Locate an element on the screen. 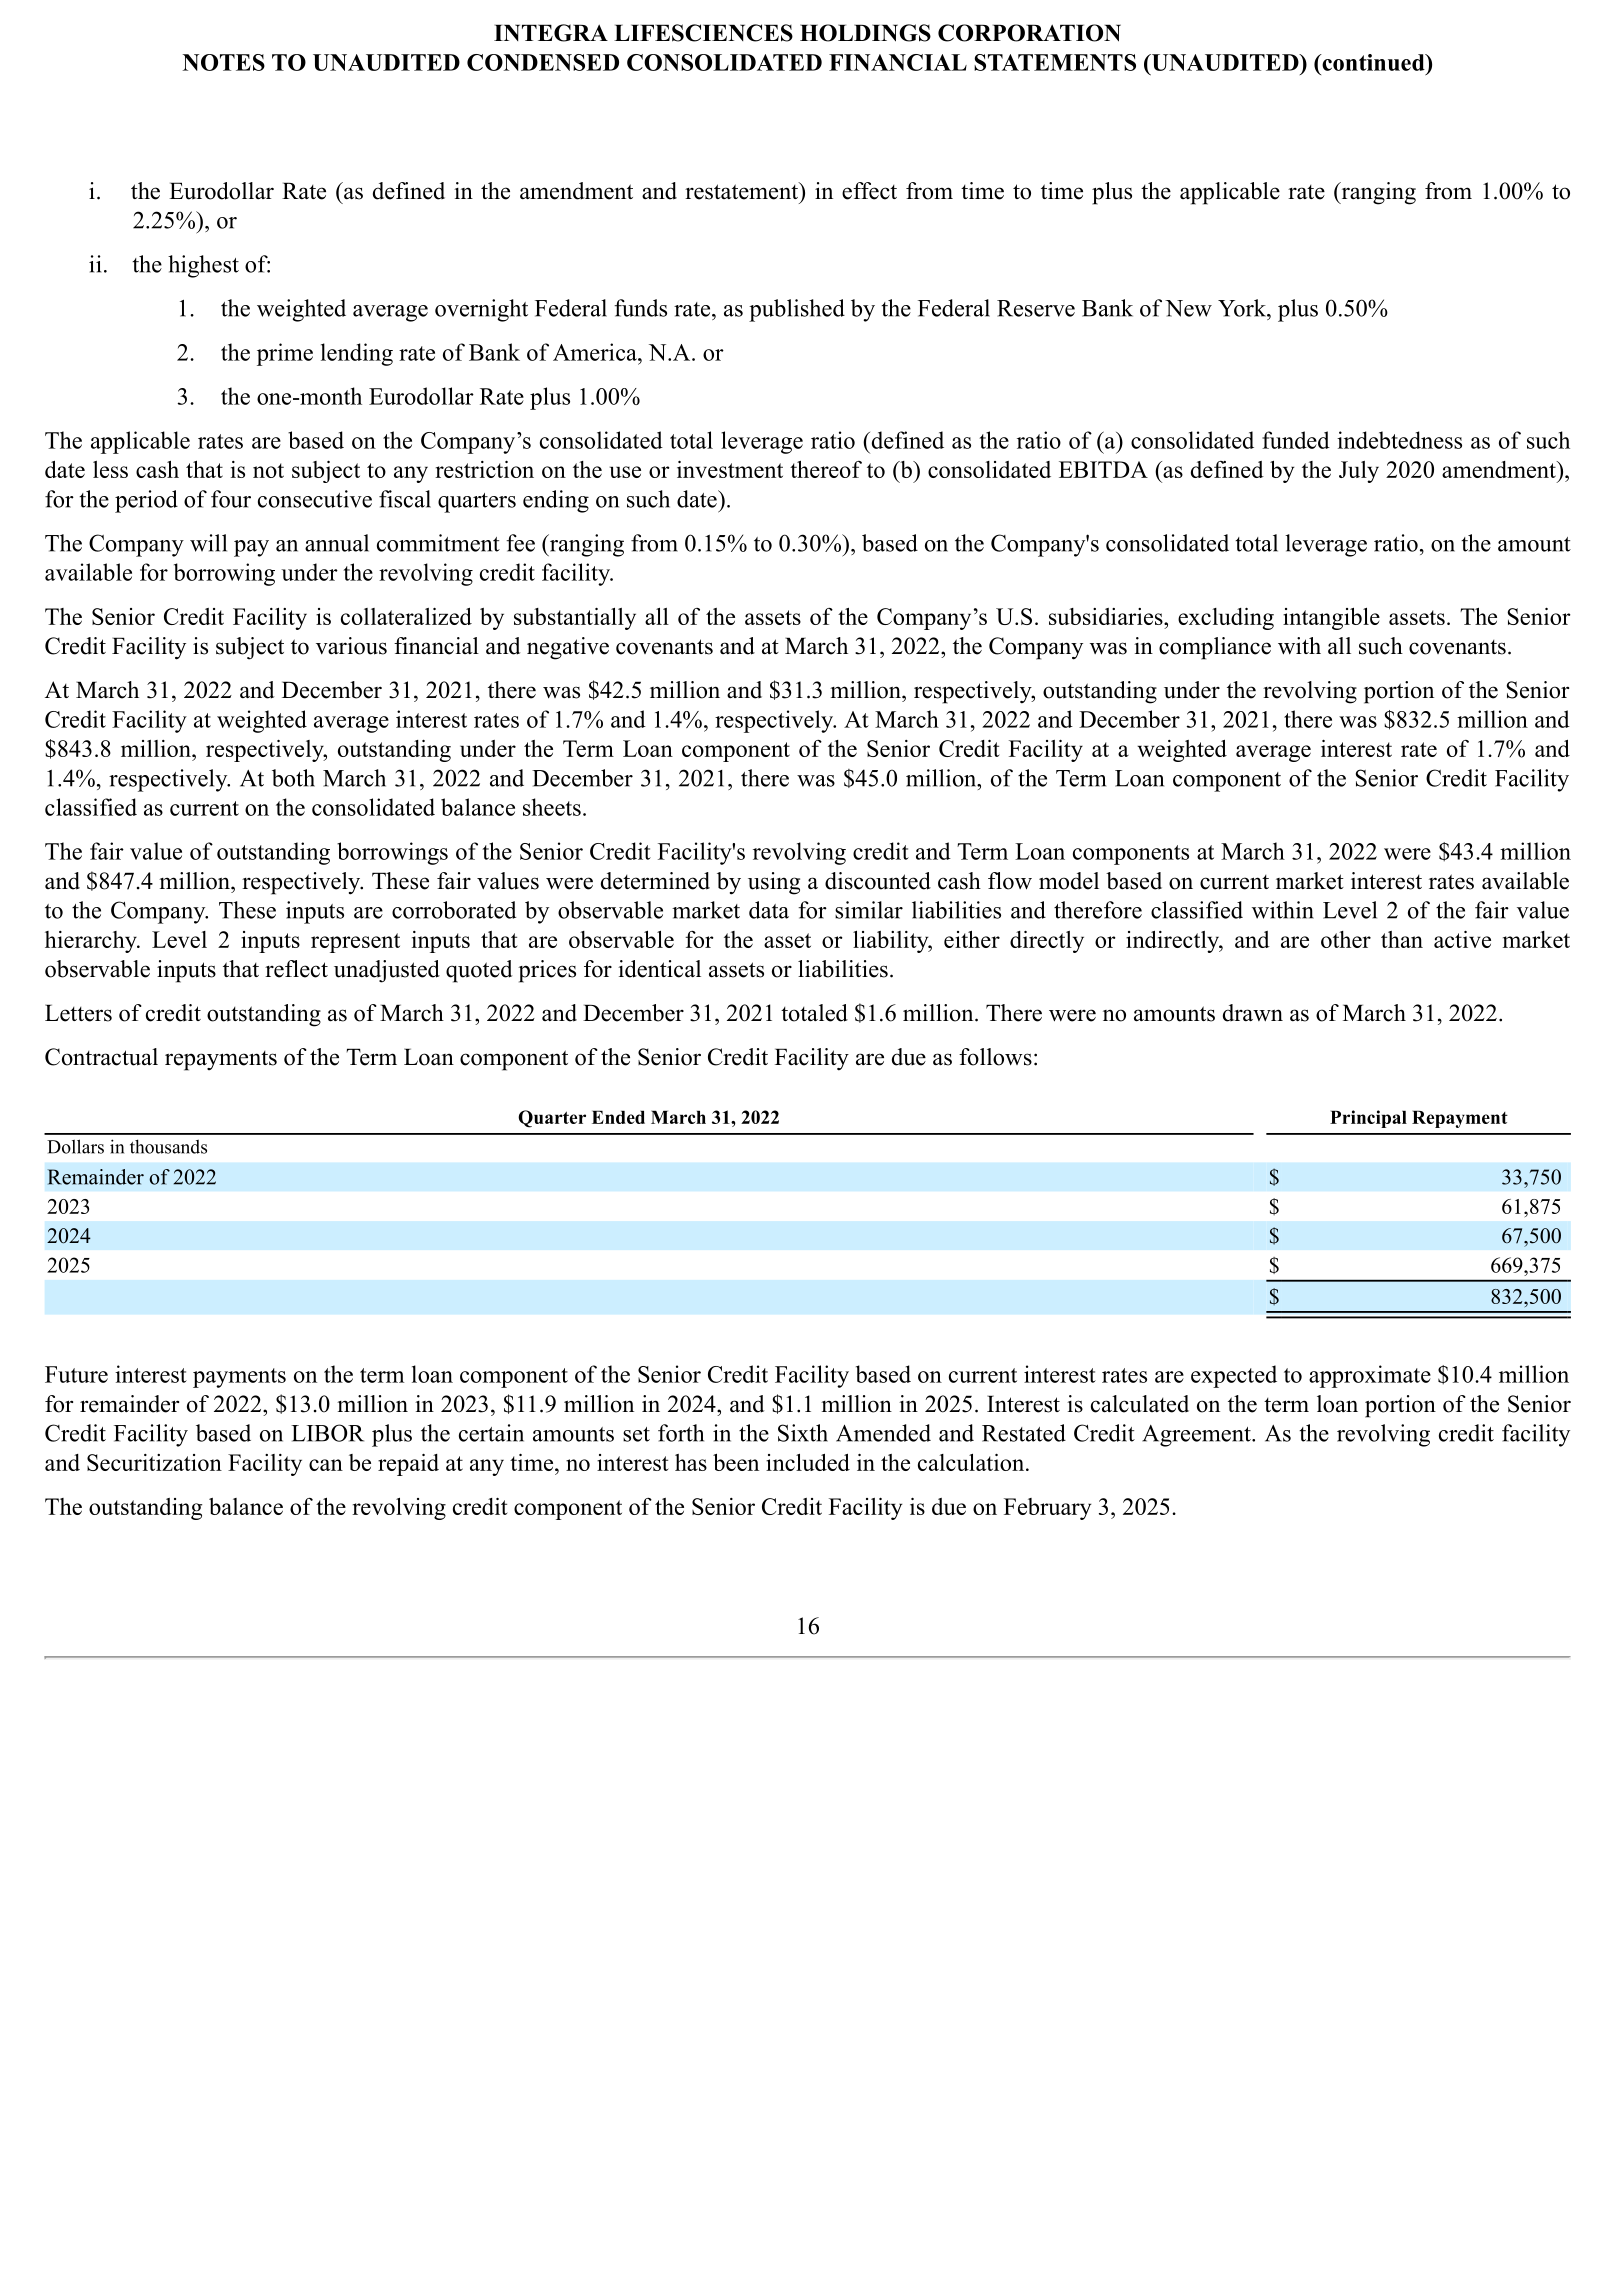 This screenshot has width=1617, height=2289. can is located at coordinates (326, 1465).
